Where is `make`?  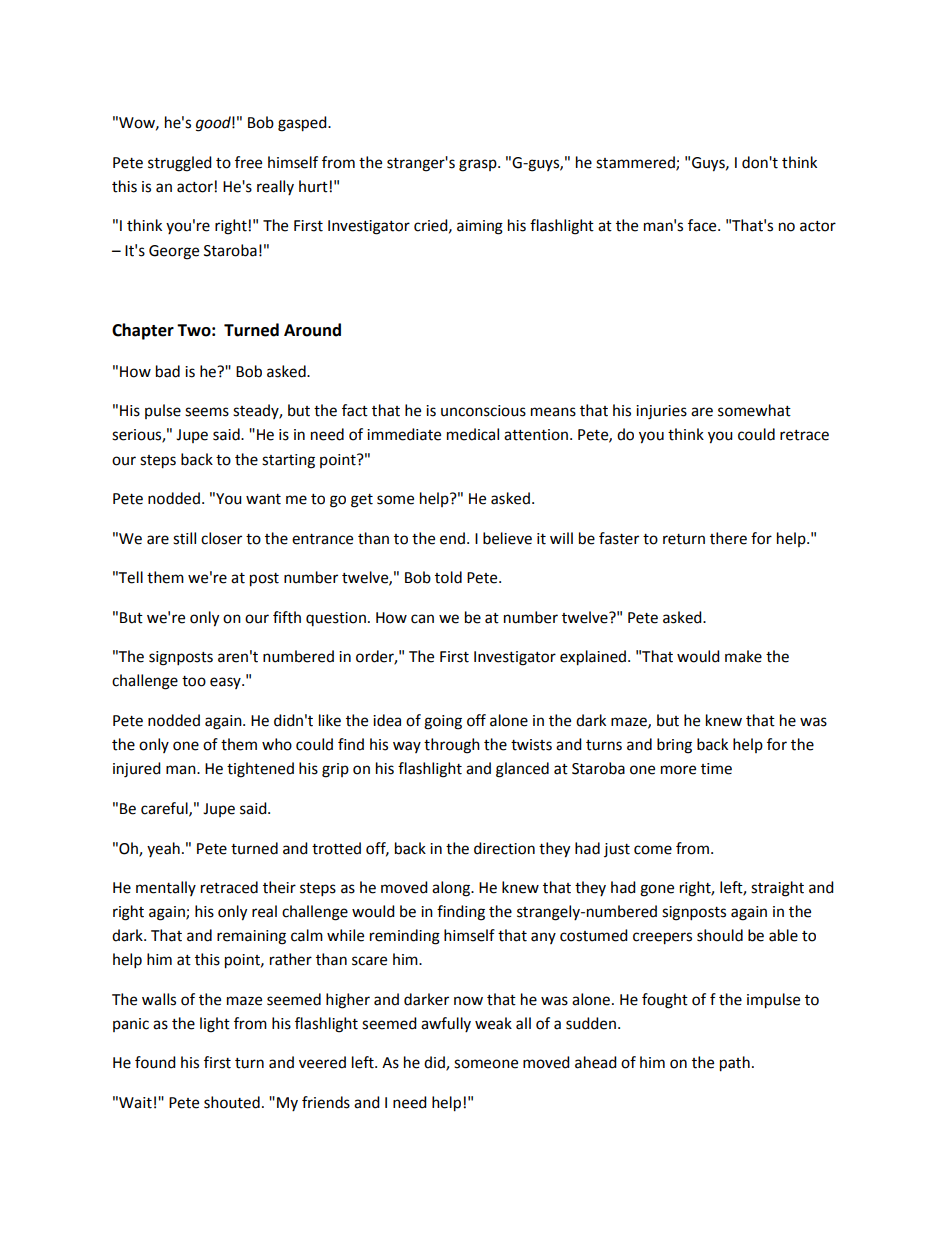
make is located at coordinates (743, 656).
